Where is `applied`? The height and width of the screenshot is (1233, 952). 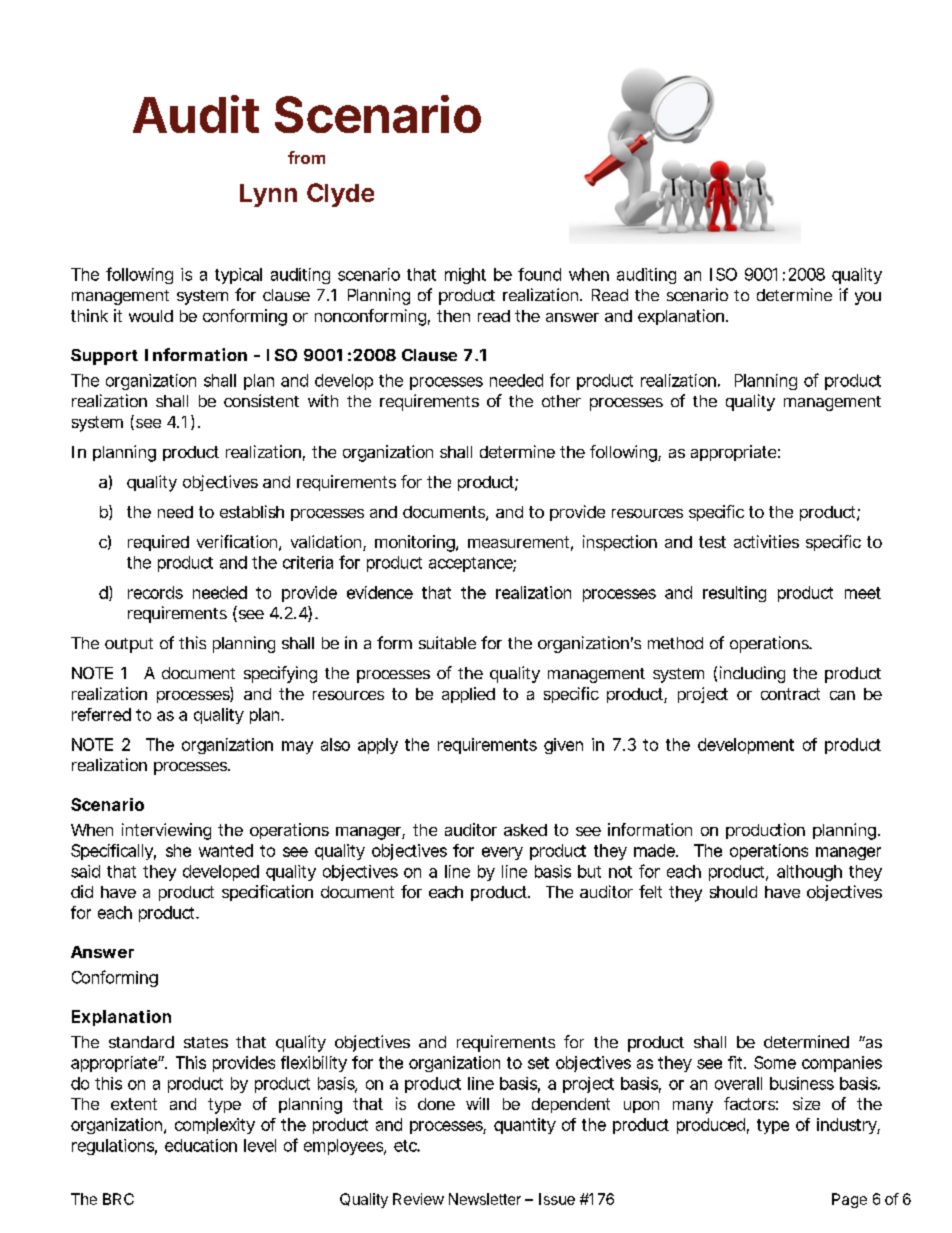
applied is located at coordinates (468, 695).
